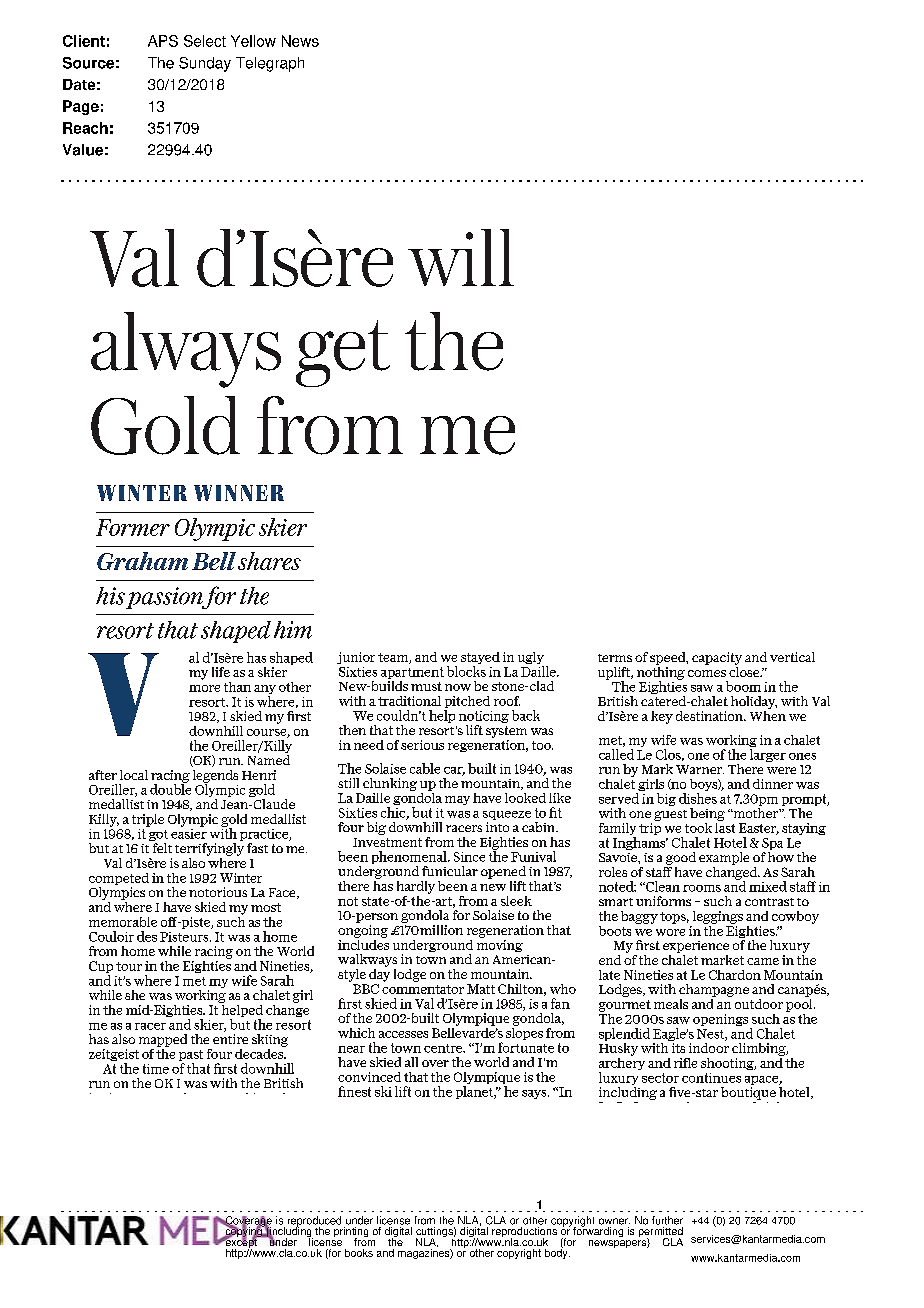 This screenshot has width=924, height=1308. I want to click on capacity, so click(717, 658).
